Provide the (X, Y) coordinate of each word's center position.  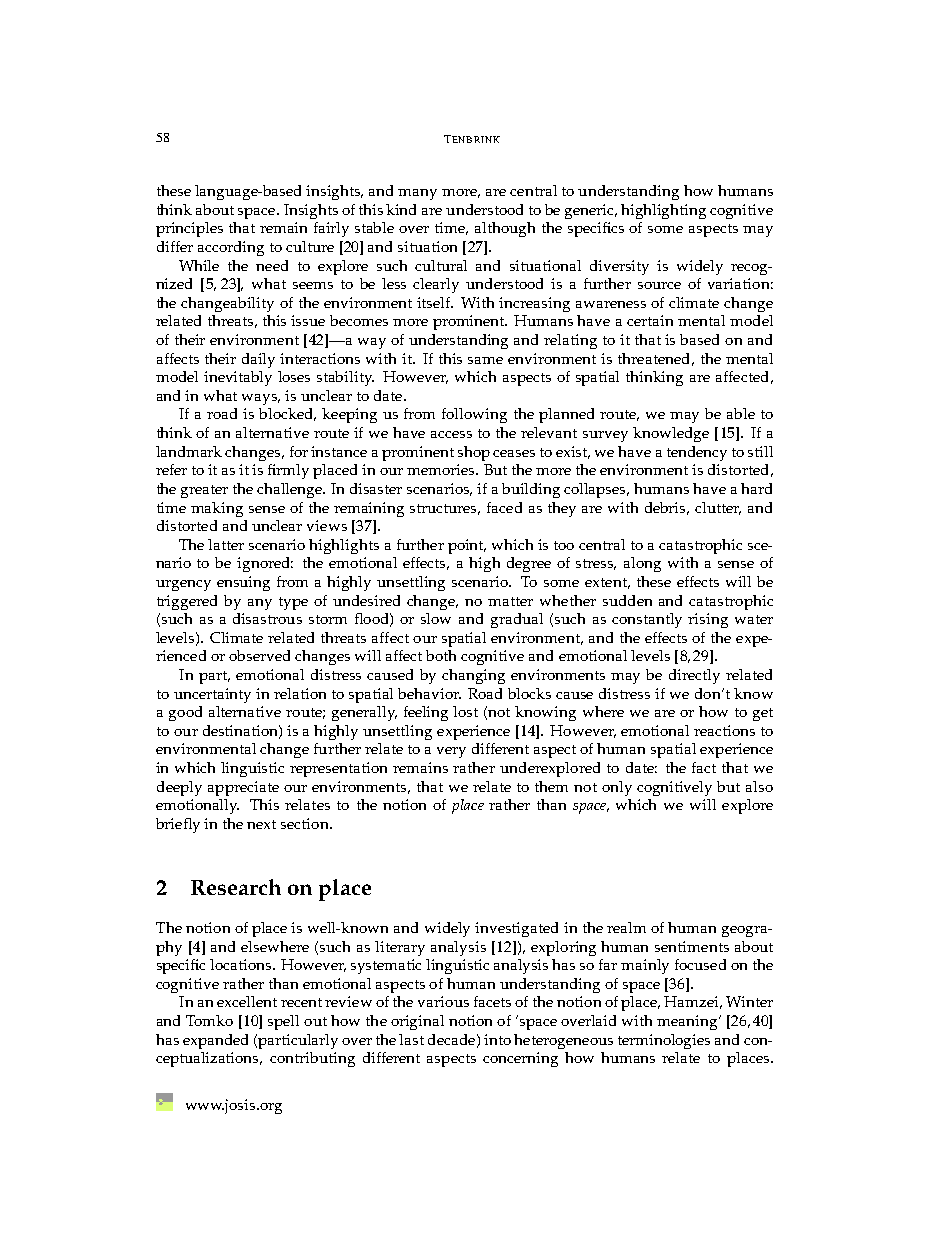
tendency (697, 453)
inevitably (238, 378)
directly (694, 676)
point (467, 546)
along (642, 564)
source (659, 285)
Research (236, 887)
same (485, 360)
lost (465, 711)
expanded (215, 1041)
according (231, 248)
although (505, 229)
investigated (516, 929)
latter (226, 544)
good (185, 713)
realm (626, 927)
